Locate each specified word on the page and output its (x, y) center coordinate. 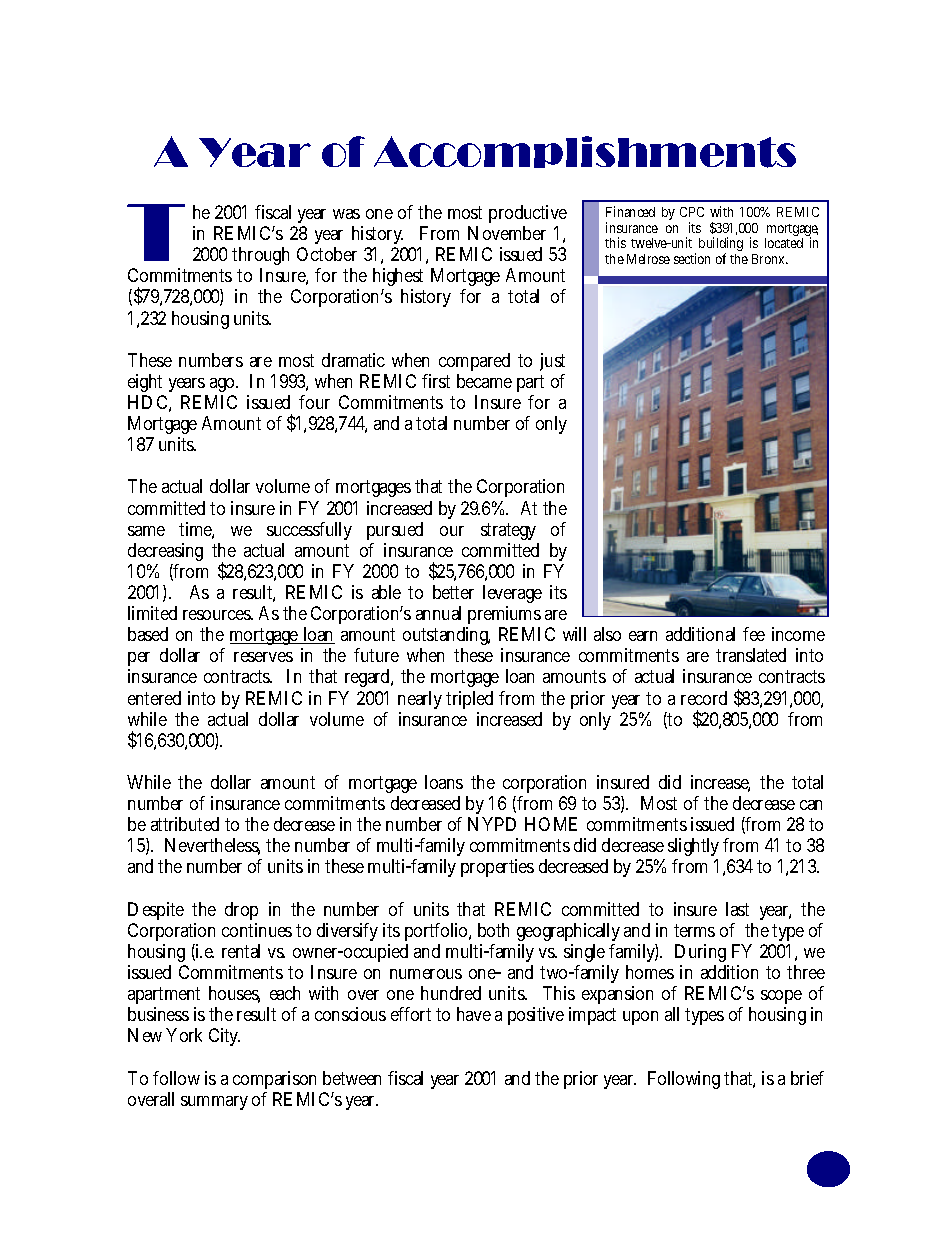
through (260, 258)
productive (528, 216)
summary (214, 1103)
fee (754, 634)
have (474, 1014)
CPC (692, 212)
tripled (469, 700)
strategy (508, 531)
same (146, 531)
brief (807, 1078)
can (811, 805)
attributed (185, 824)
